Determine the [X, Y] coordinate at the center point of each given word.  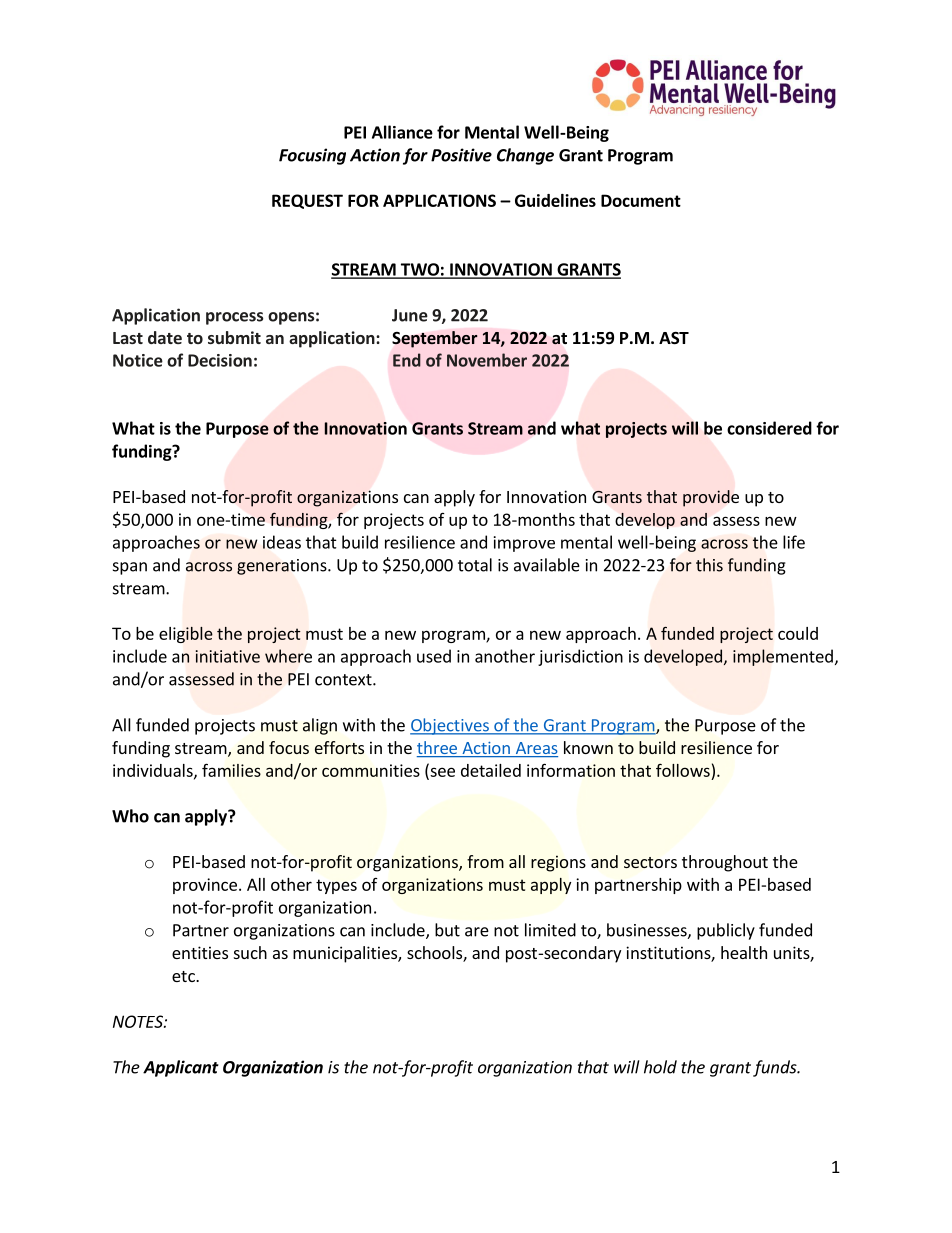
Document [641, 200]
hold [660, 1067]
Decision [220, 360]
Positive [461, 155]
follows [683, 770]
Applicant [181, 1068]
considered [769, 428]
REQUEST [307, 201]
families [231, 770]
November [487, 360]
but [447, 930]
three [438, 749]
